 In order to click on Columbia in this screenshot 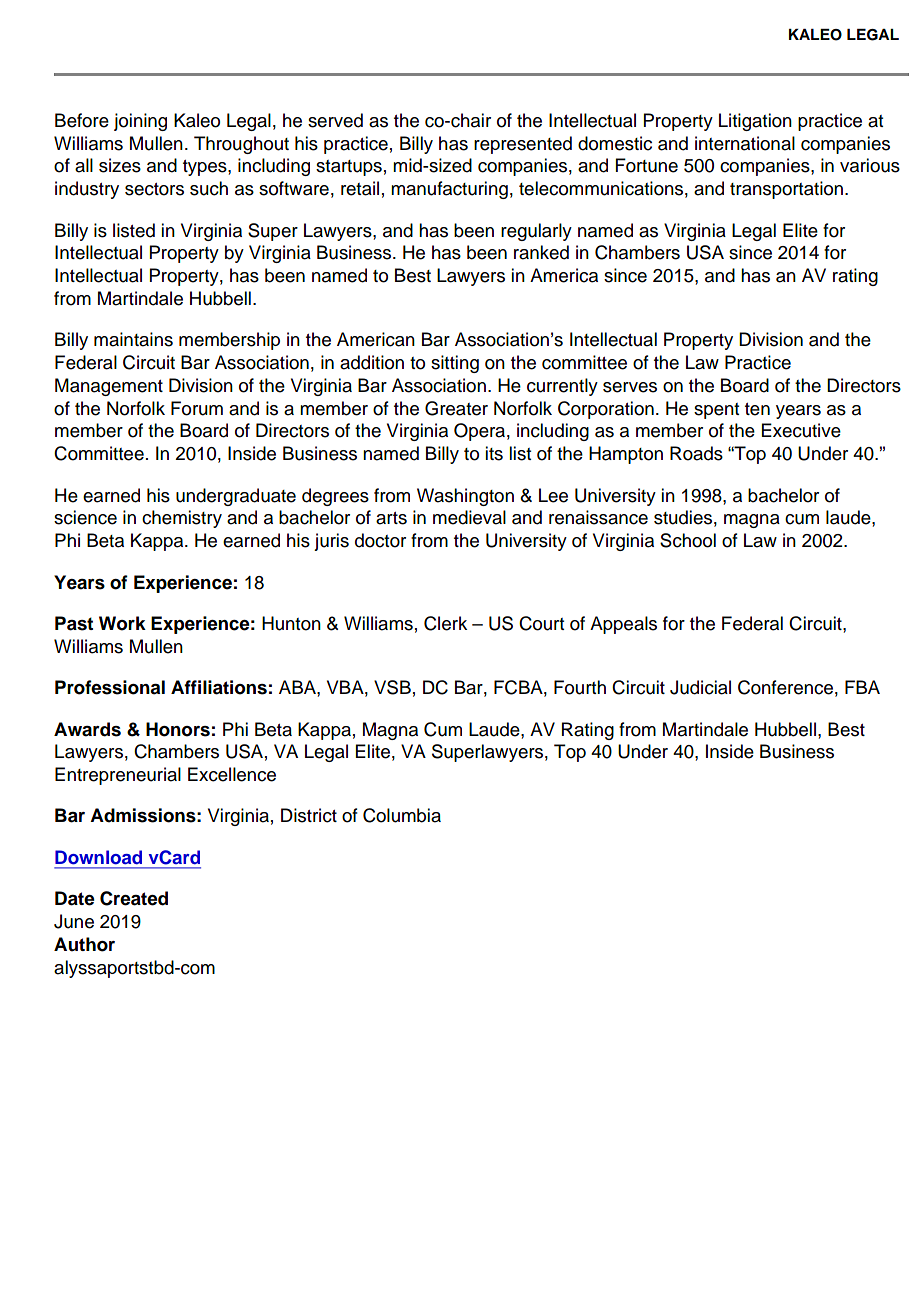, I will do `click(402, 815)`.
